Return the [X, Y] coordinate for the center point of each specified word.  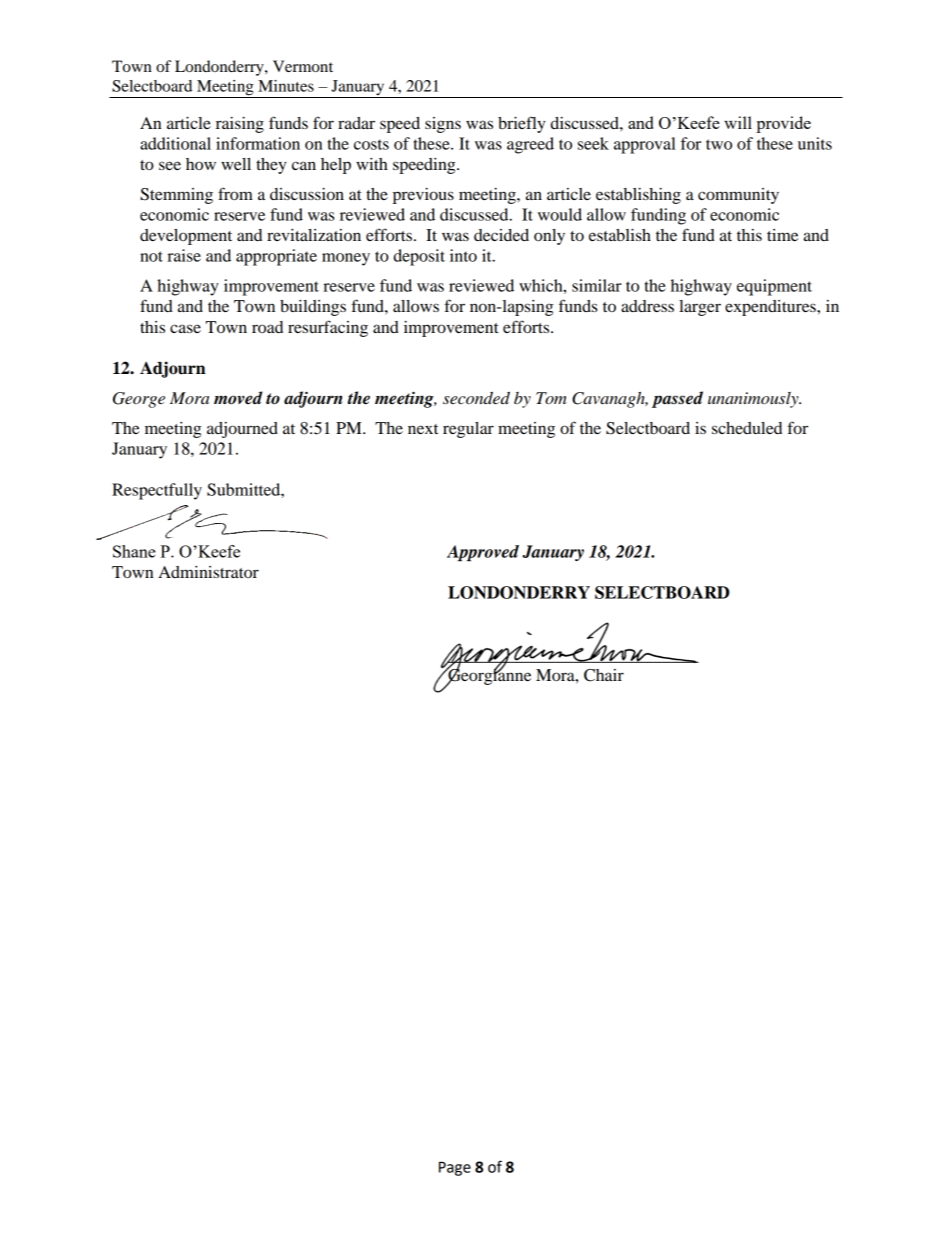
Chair [604, 675]
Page [455, 1168]
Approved [483, 553]
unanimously [754, 400]
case [185, 328]
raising [240, 125]
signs [443, 125]
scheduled [747, 428]
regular [468, 430]
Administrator [208, 572]
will [738, 122]
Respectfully [157, 491]
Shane [134, 551]
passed [677, 399]
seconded [476, 398]
